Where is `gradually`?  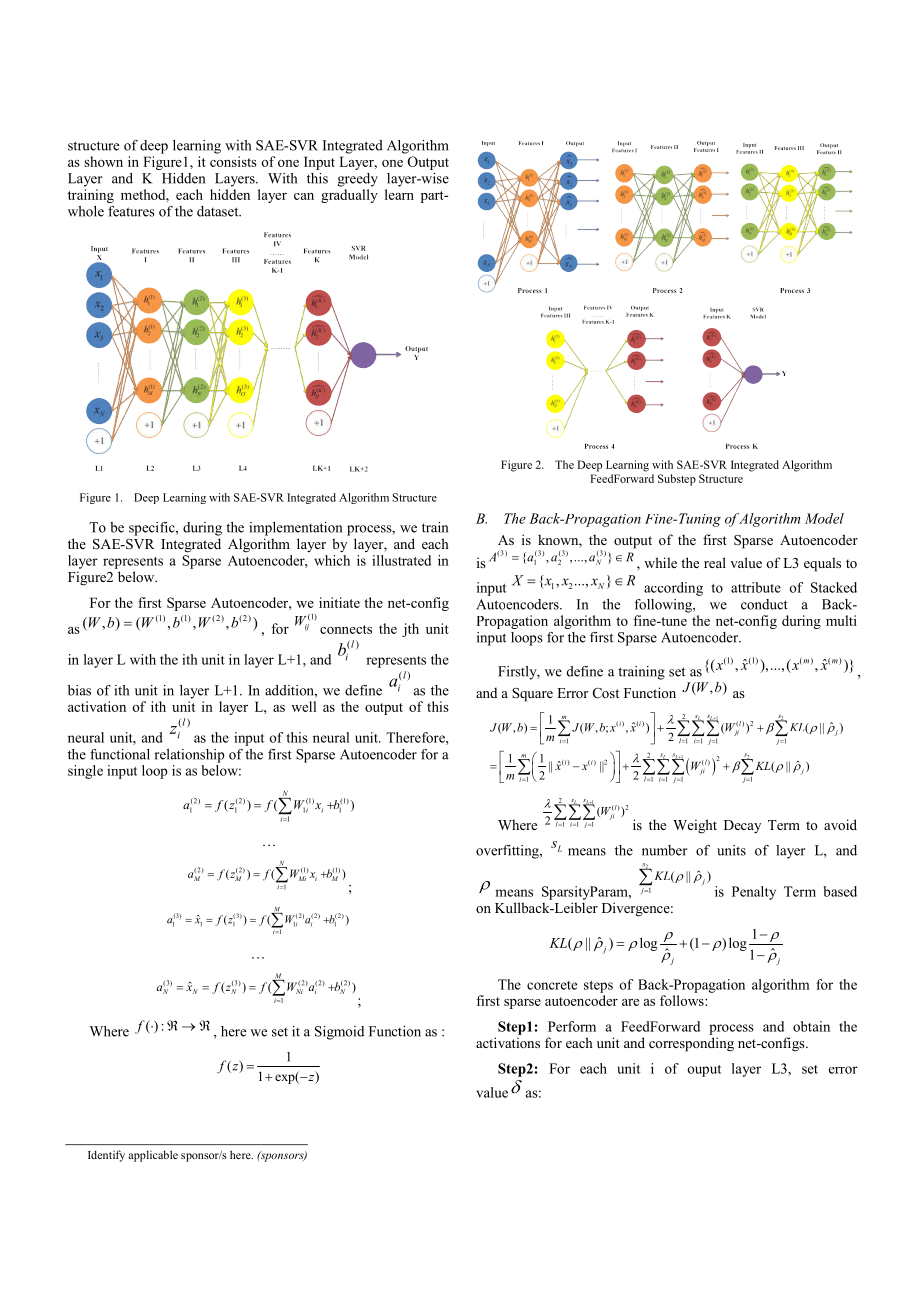
gradually is located at coordinates (349, 196).
